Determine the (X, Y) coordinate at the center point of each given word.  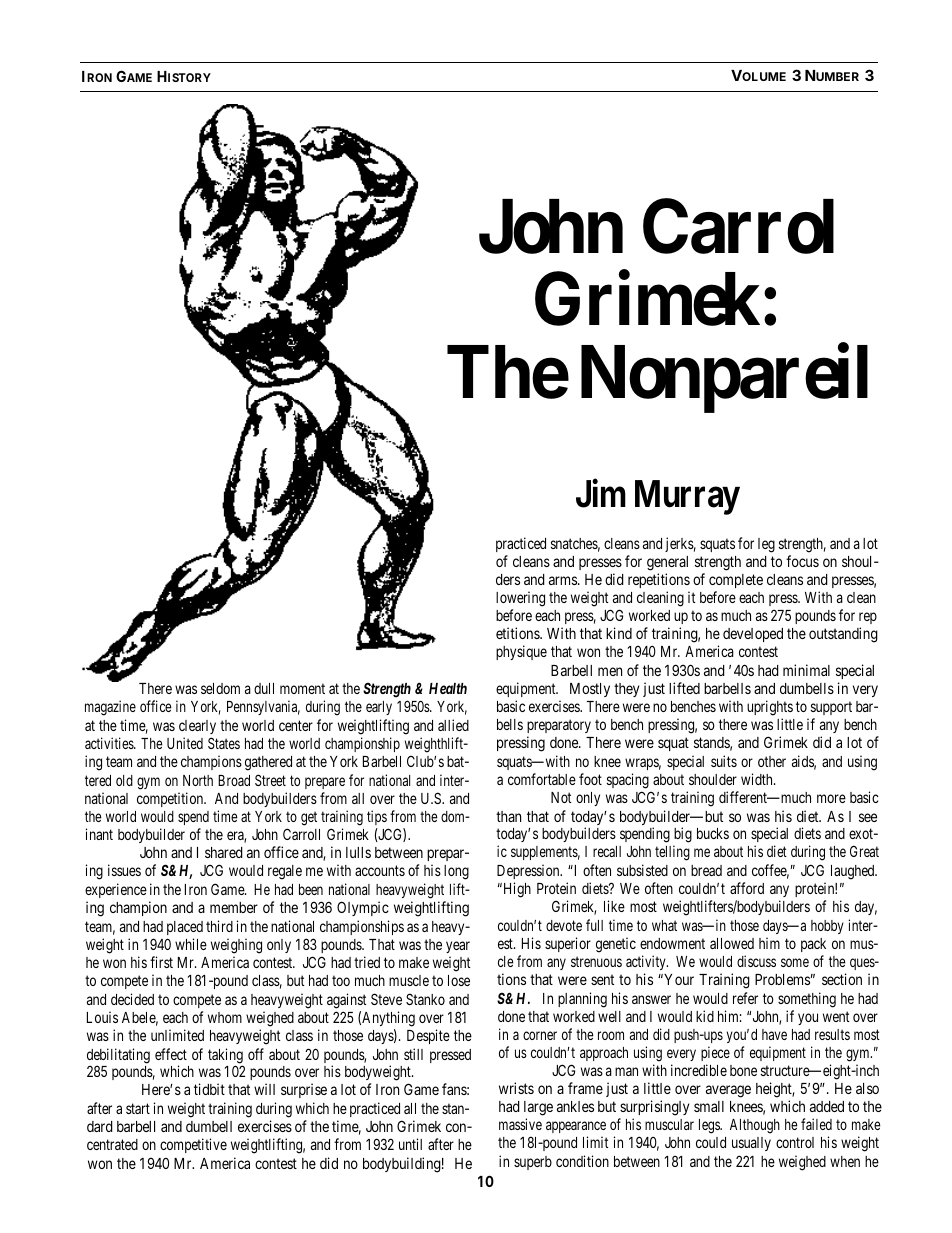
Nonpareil (724, 379)
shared (224, 852)
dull (264, 688)
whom (225, 1017)
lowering (520, 600)
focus (802, 561)
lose (459, 980)
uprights (770, 708)
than (508, 816)
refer (745, 998)
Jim (601, 493)
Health (448, 688)
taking (225, 1057)
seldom (220, 688)
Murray (687, 497)
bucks (713, 833)
